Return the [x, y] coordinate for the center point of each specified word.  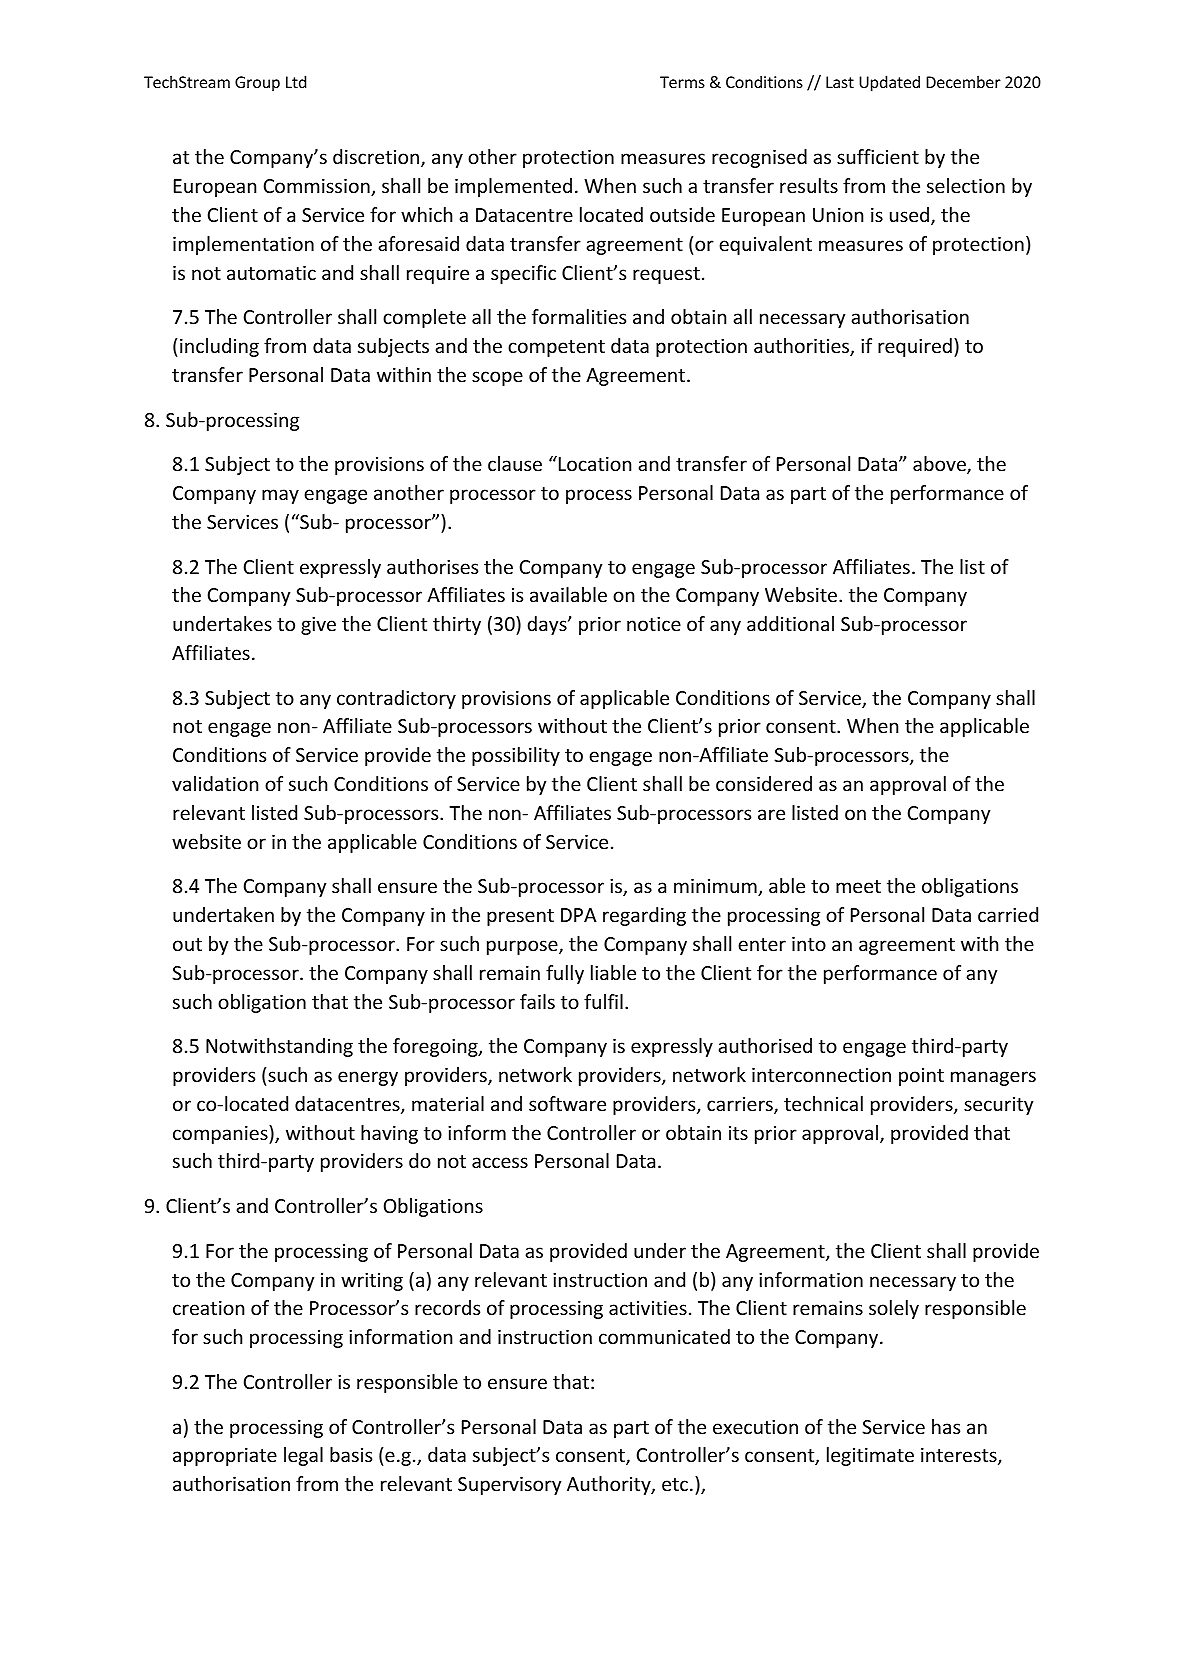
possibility [516, 756]
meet [858, 886]
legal [303, 1456]
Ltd [296, 81]
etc [676, 1484]
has [946, 1426]
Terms [682, 82]
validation [215, 783]
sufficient [878, 156]
